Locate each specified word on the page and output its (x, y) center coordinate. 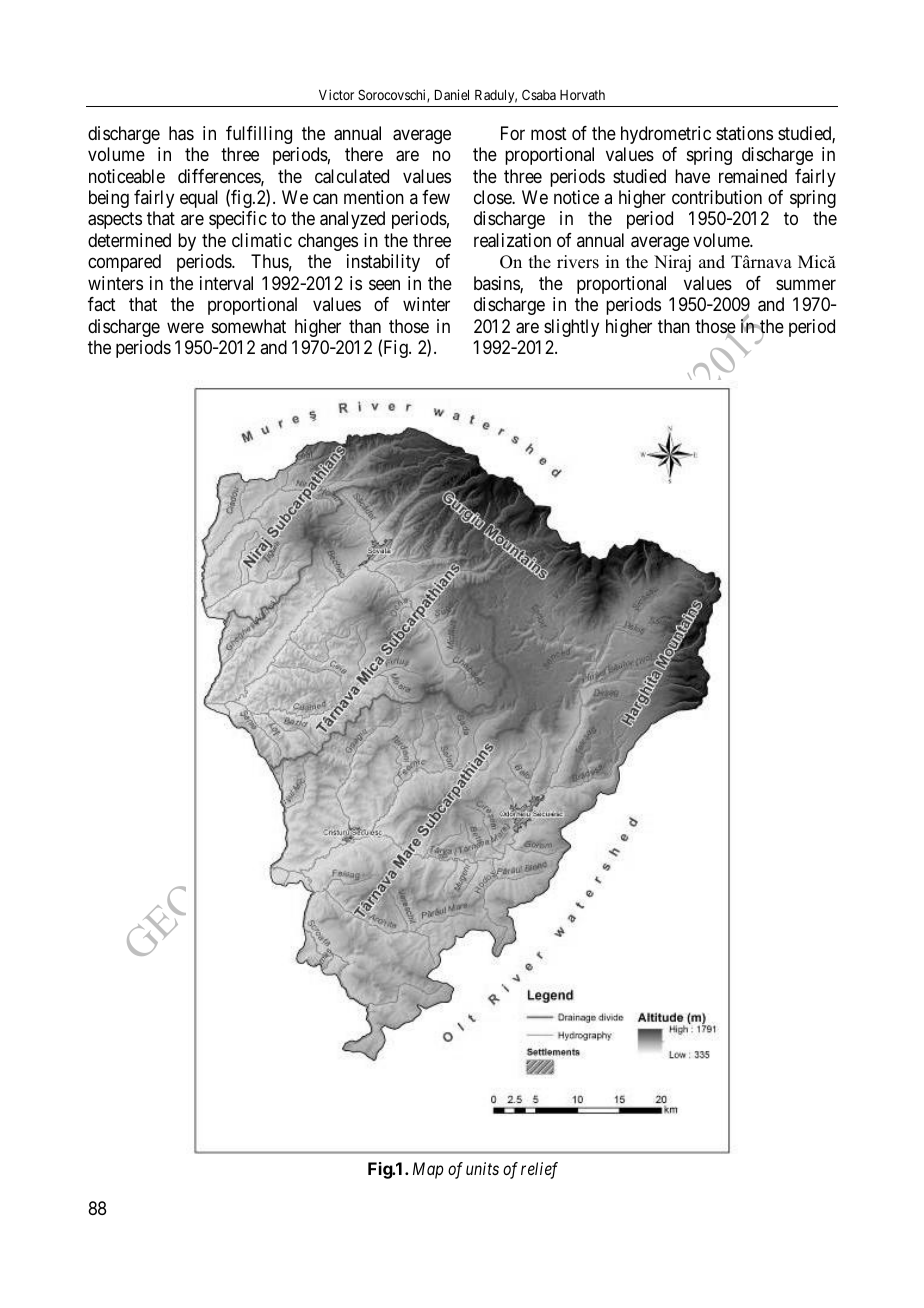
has (181, 133)
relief (539, 1170)
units (482, 1168)
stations (744, 133)
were (185, 327)
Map (428, 1170)
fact (102, 304)
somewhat (249, 326)
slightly (571, 328)
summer (806, 284)
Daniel (452, 94)
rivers (578, 262)
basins (497, 284)
